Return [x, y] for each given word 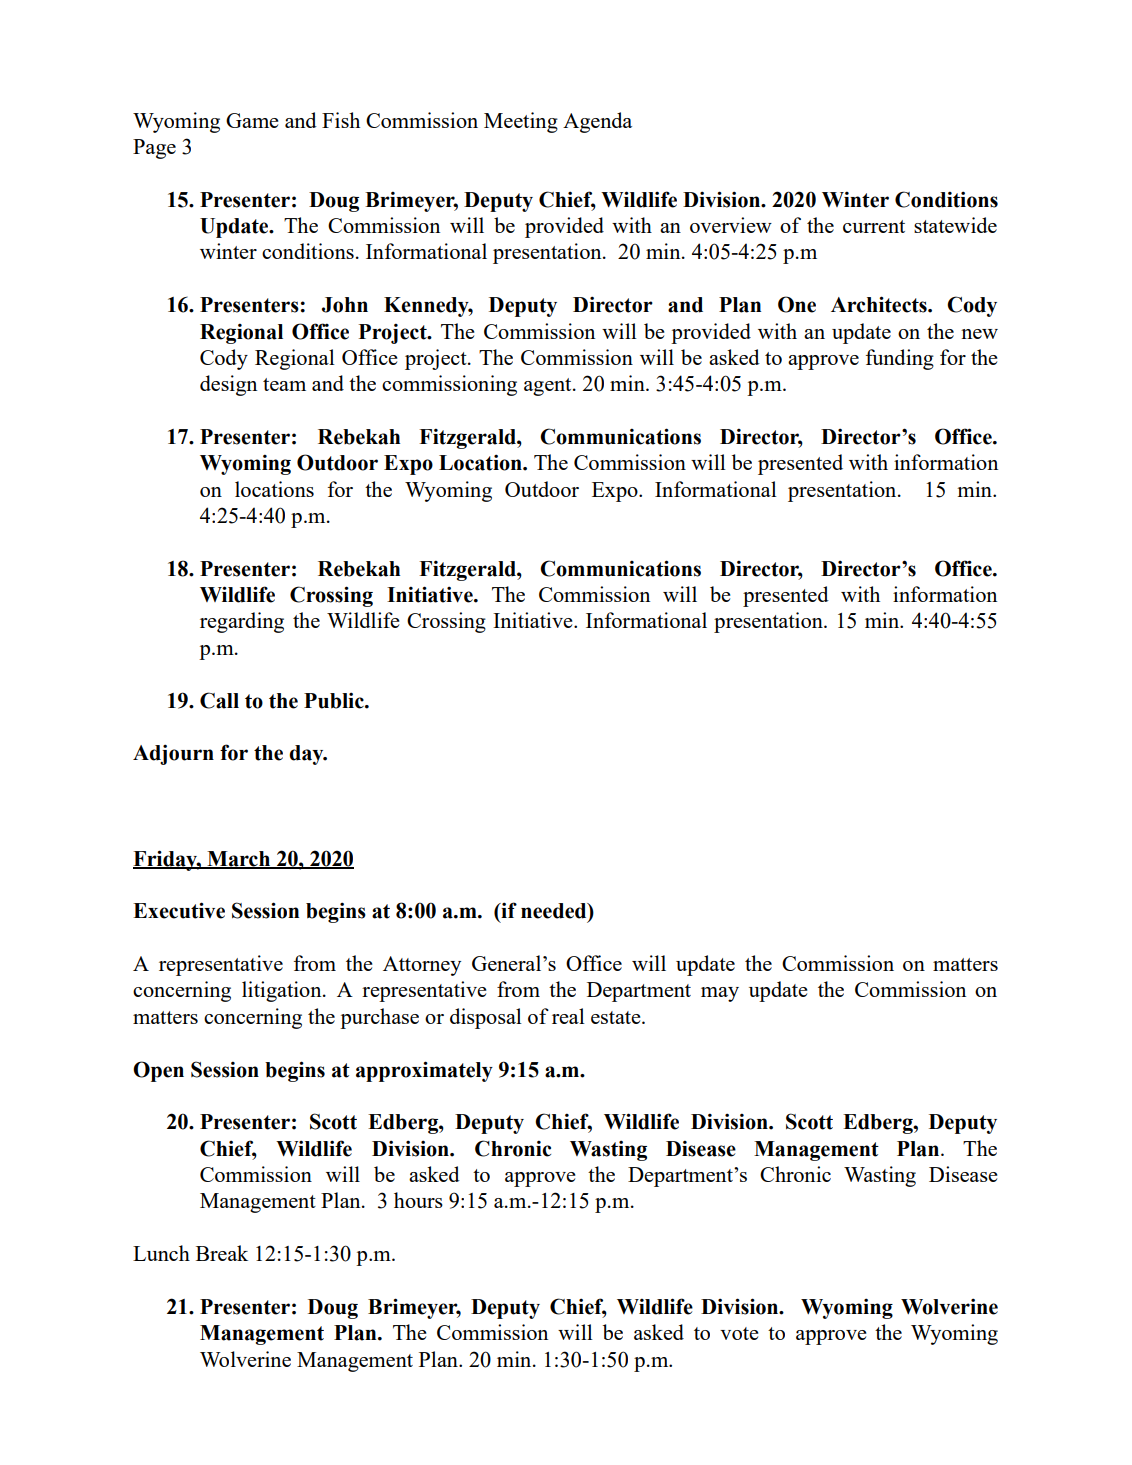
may [720, 994]
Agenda [597, 122]
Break [222, 1253]
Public [335, 700]
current [874, 226]
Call [219, 700]
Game [252, 120]
